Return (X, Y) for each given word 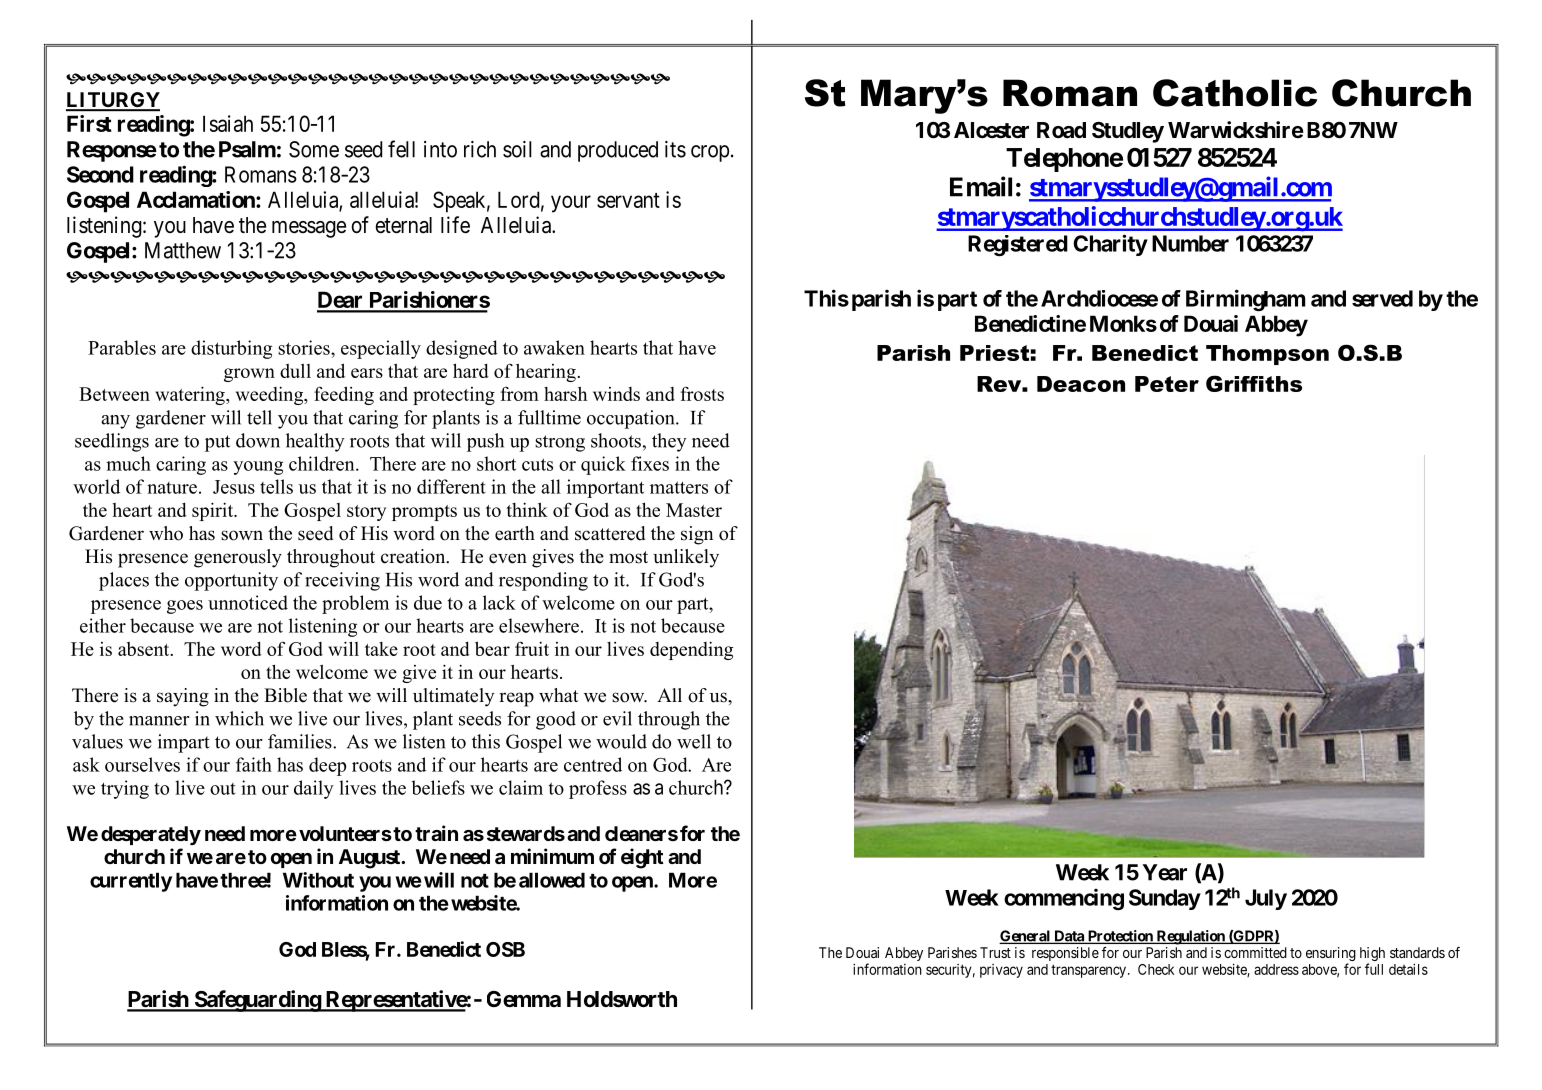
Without (318, 880)
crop (710, 153)
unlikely (686, 558)
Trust (995, 952)
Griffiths (1254, 383)
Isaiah (228, 123)
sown (242, 535)
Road (1061, 130)
